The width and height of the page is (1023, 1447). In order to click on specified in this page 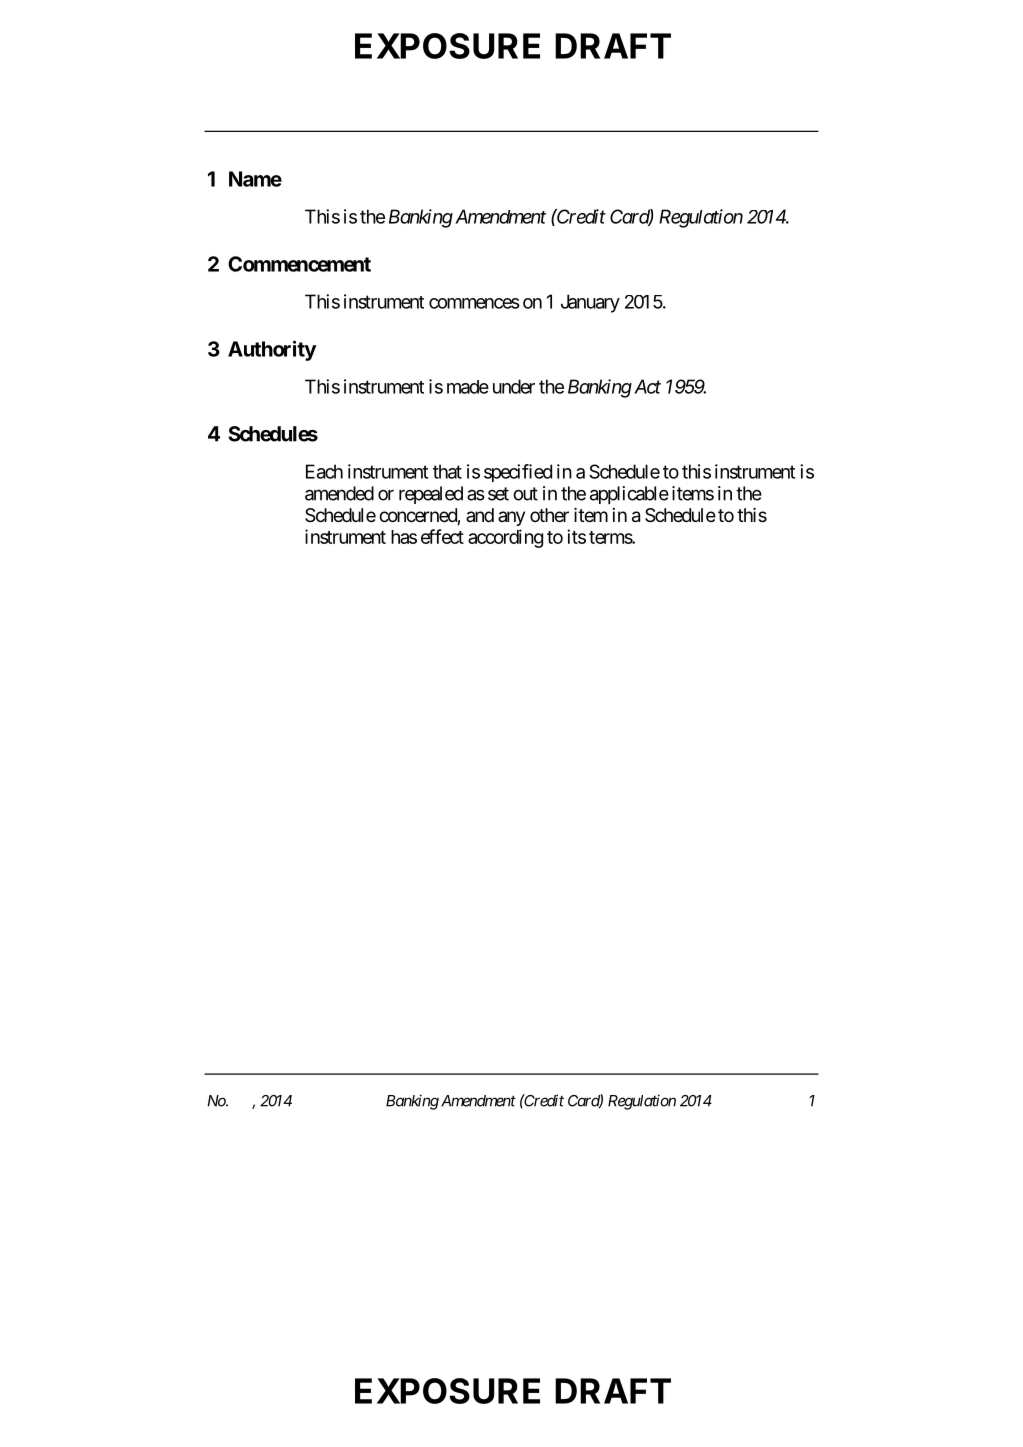, I will do `click(518, 473)`.
